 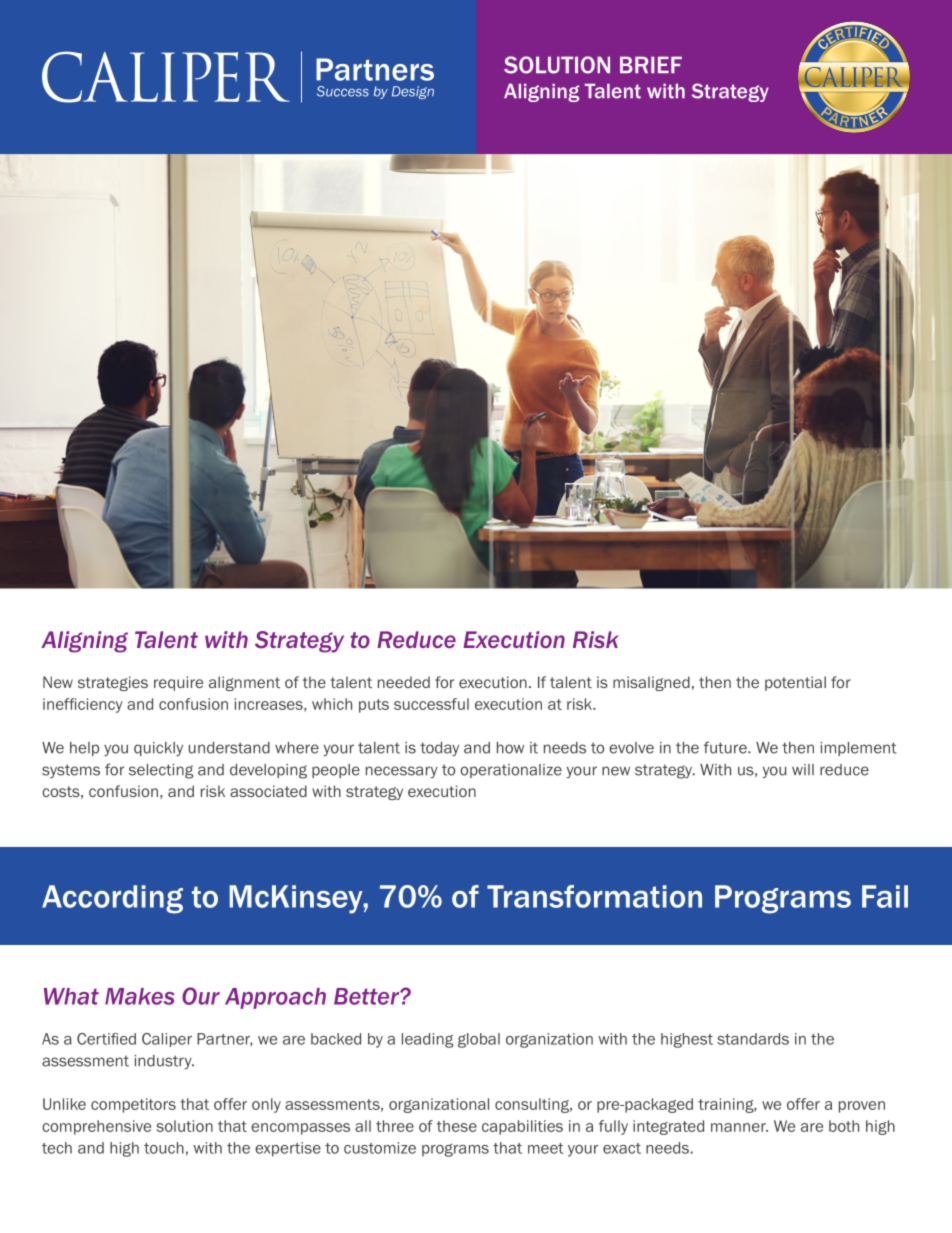 I want to click on potential, so click(x=795, y=683).
